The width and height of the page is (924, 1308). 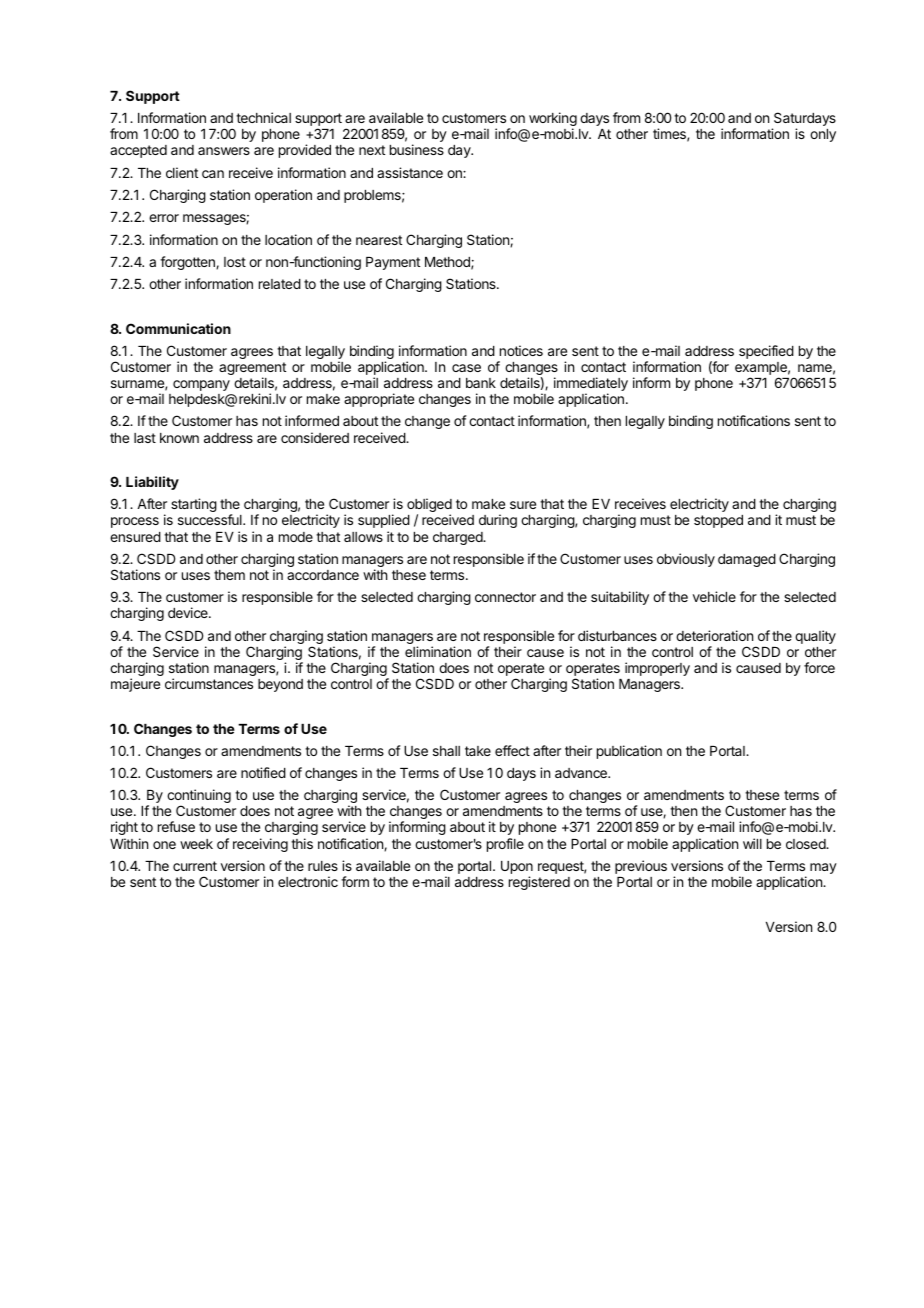 I want to click on business, so click(x=417, y=149).
